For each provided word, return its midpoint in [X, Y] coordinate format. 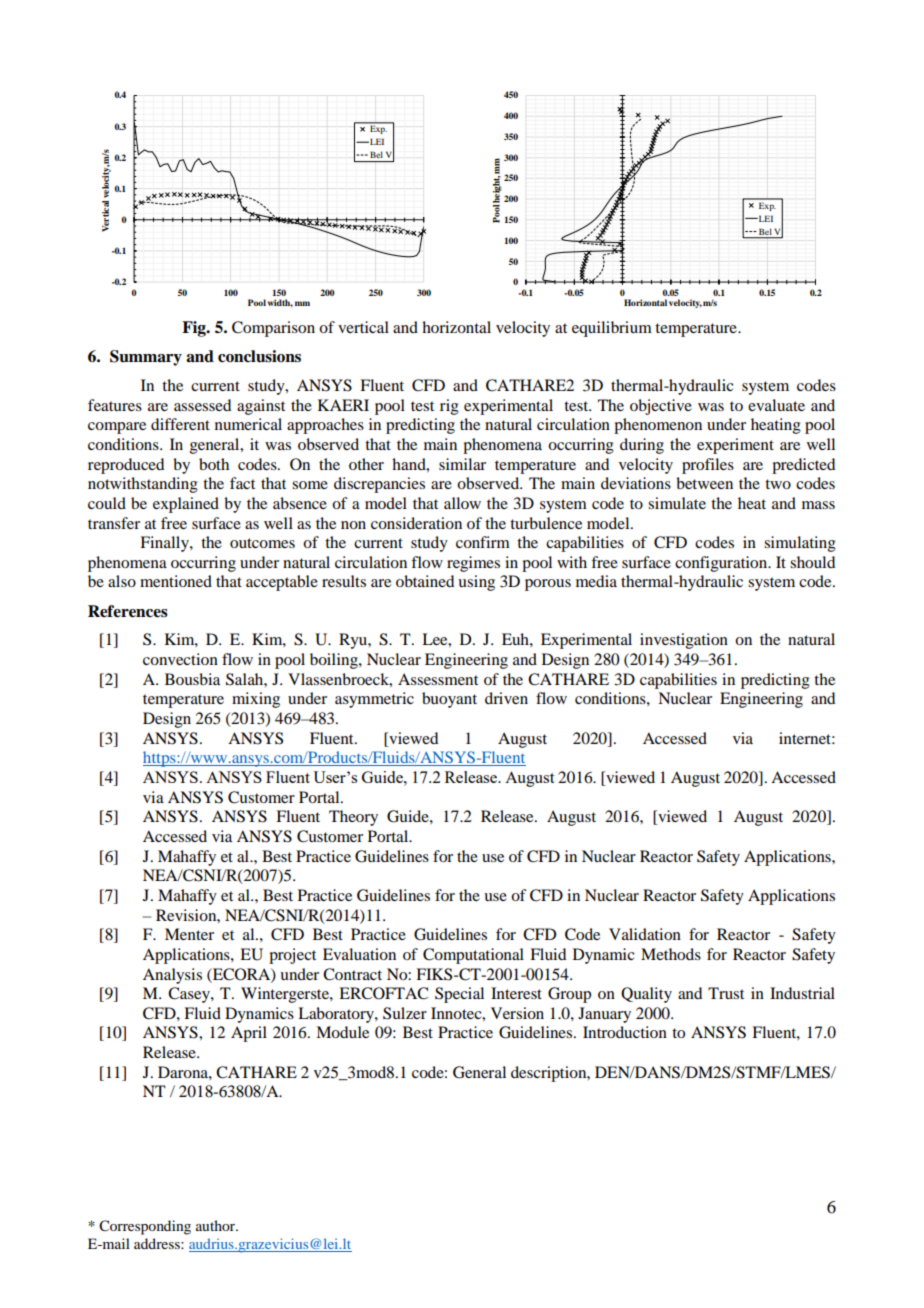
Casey [190, 995]
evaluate [776, 405]
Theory [353, 818]
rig [449, 407]
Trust [726, 993]
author [216, 1225]
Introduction [625, 1032]
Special [459, 995]
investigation [684, 641]
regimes [473, 564]
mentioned [176, 581]
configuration [722, 564]
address [158, 1243]
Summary [146, 358]
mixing [256, 700]
